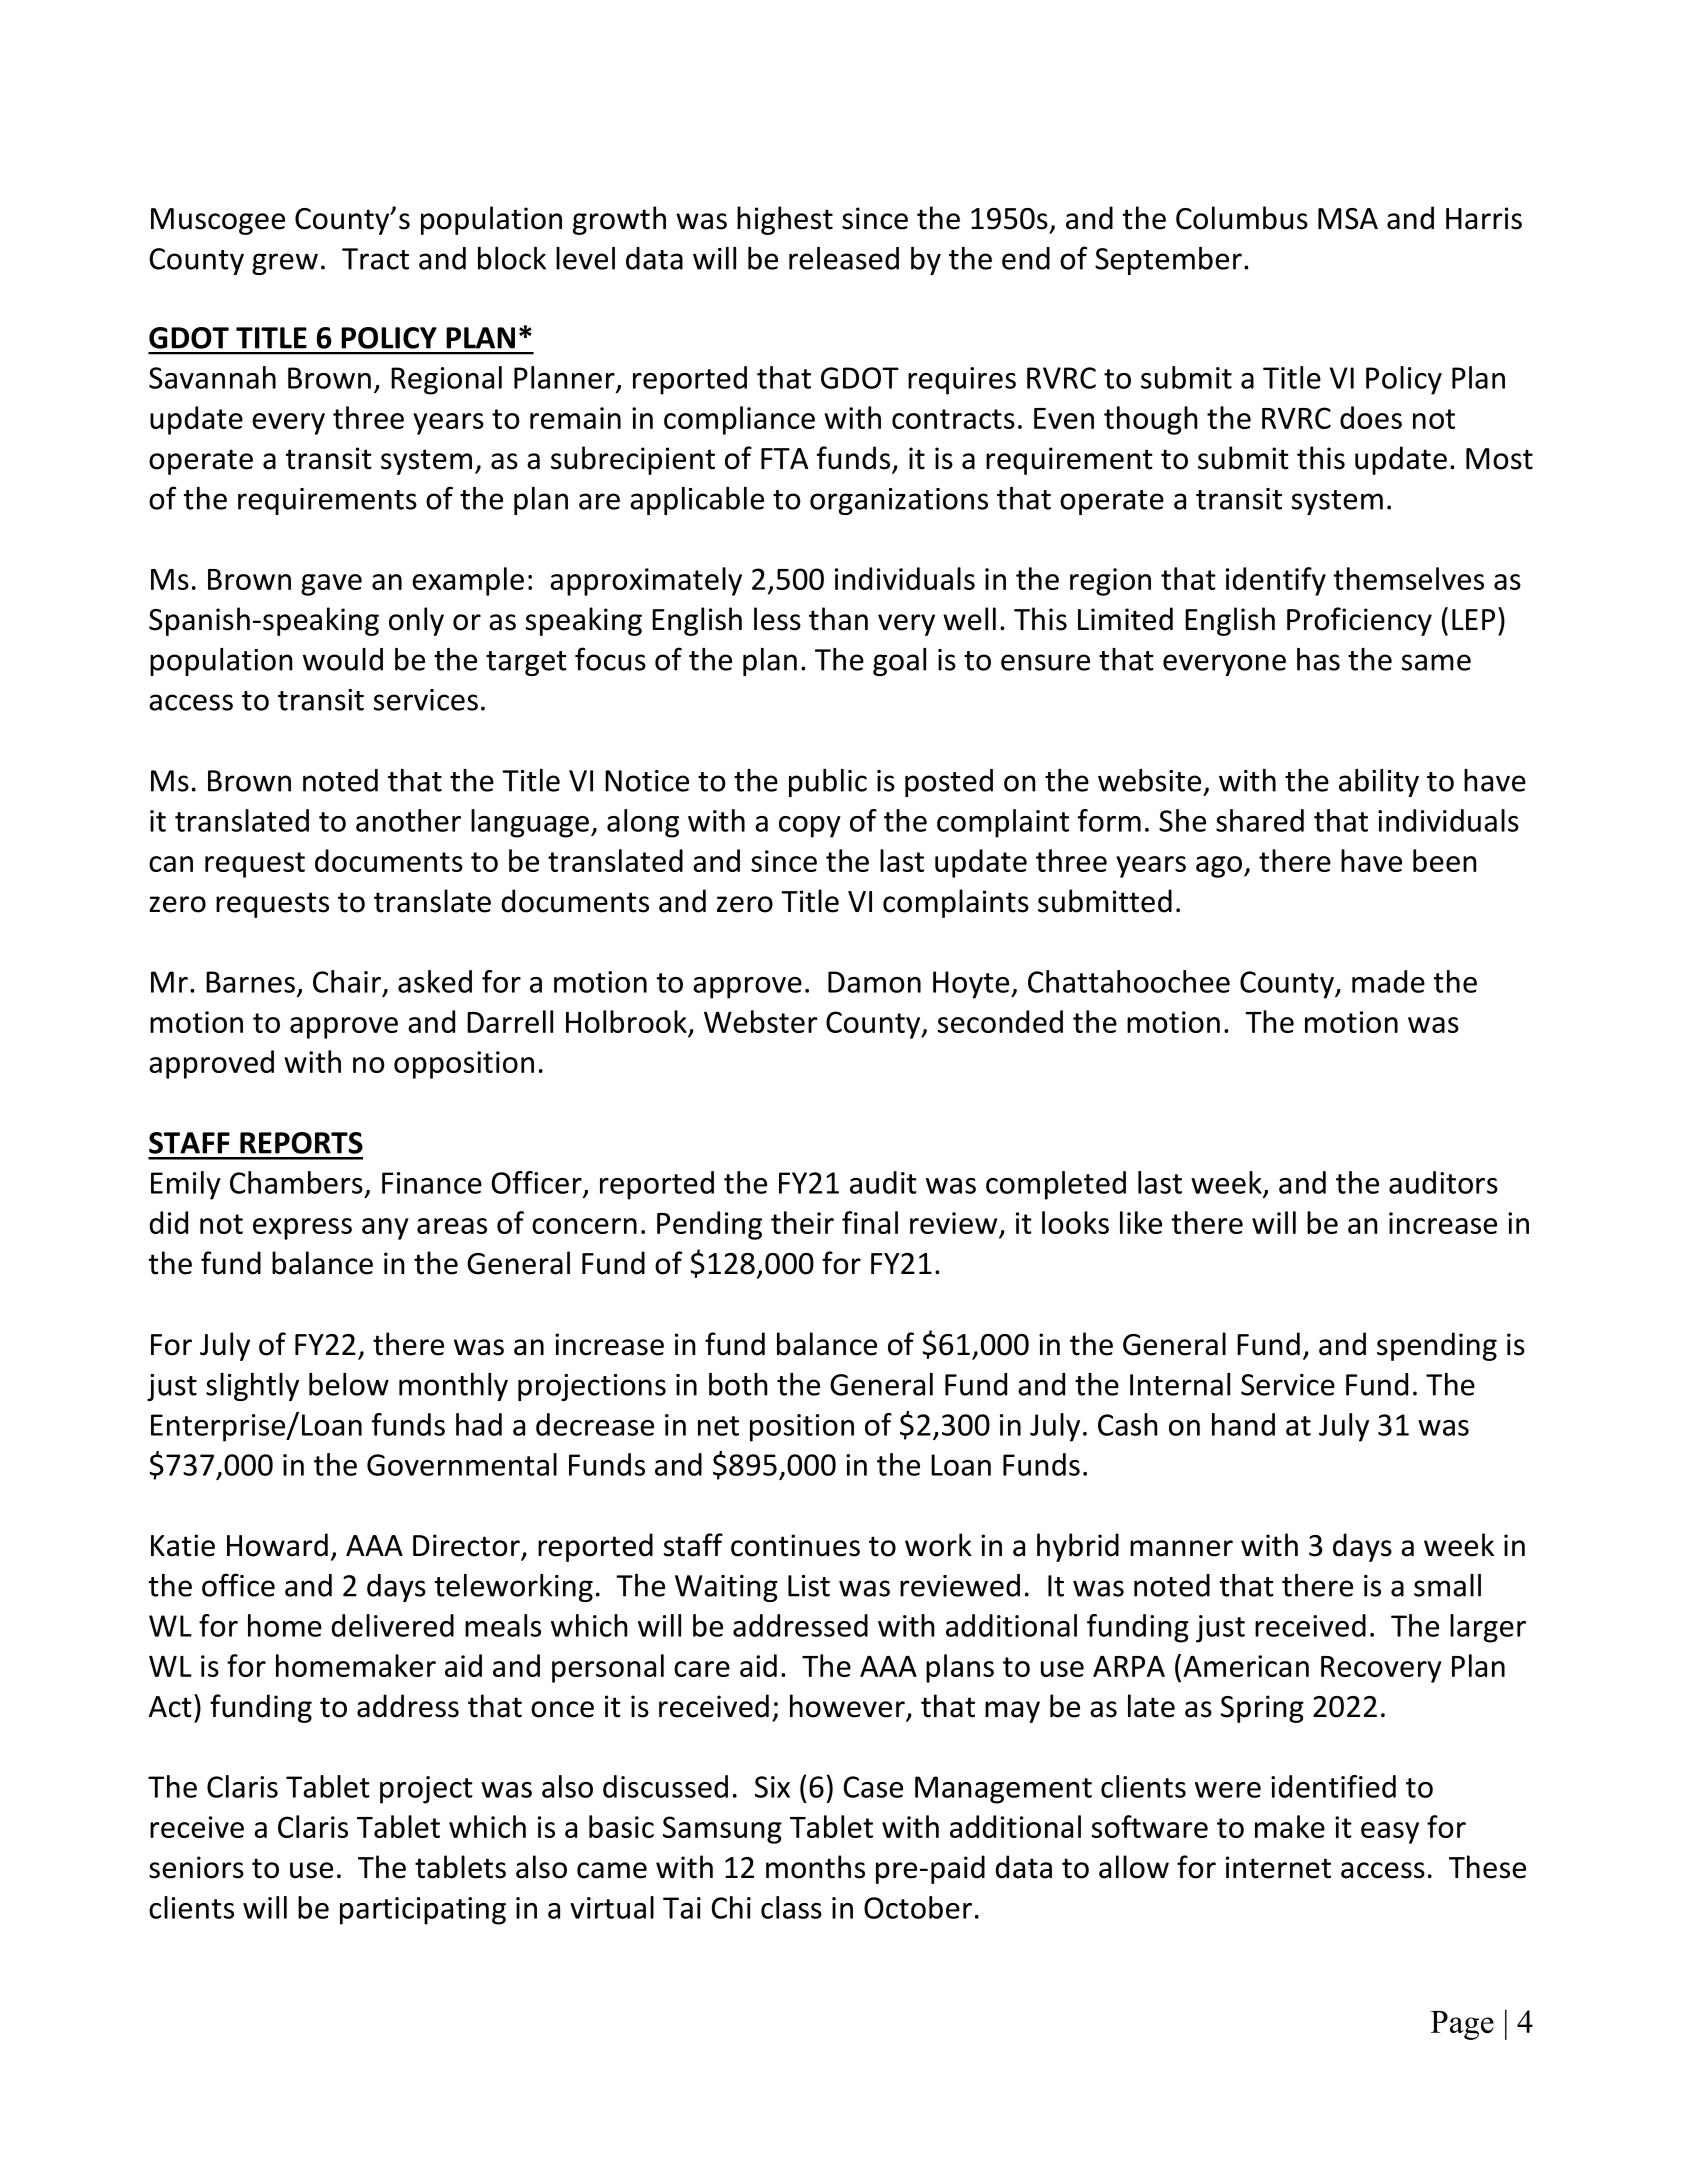 Image resolution: width=1682 pixels, height=2177 pixels. I want to click on made, so click(1388, 981).
